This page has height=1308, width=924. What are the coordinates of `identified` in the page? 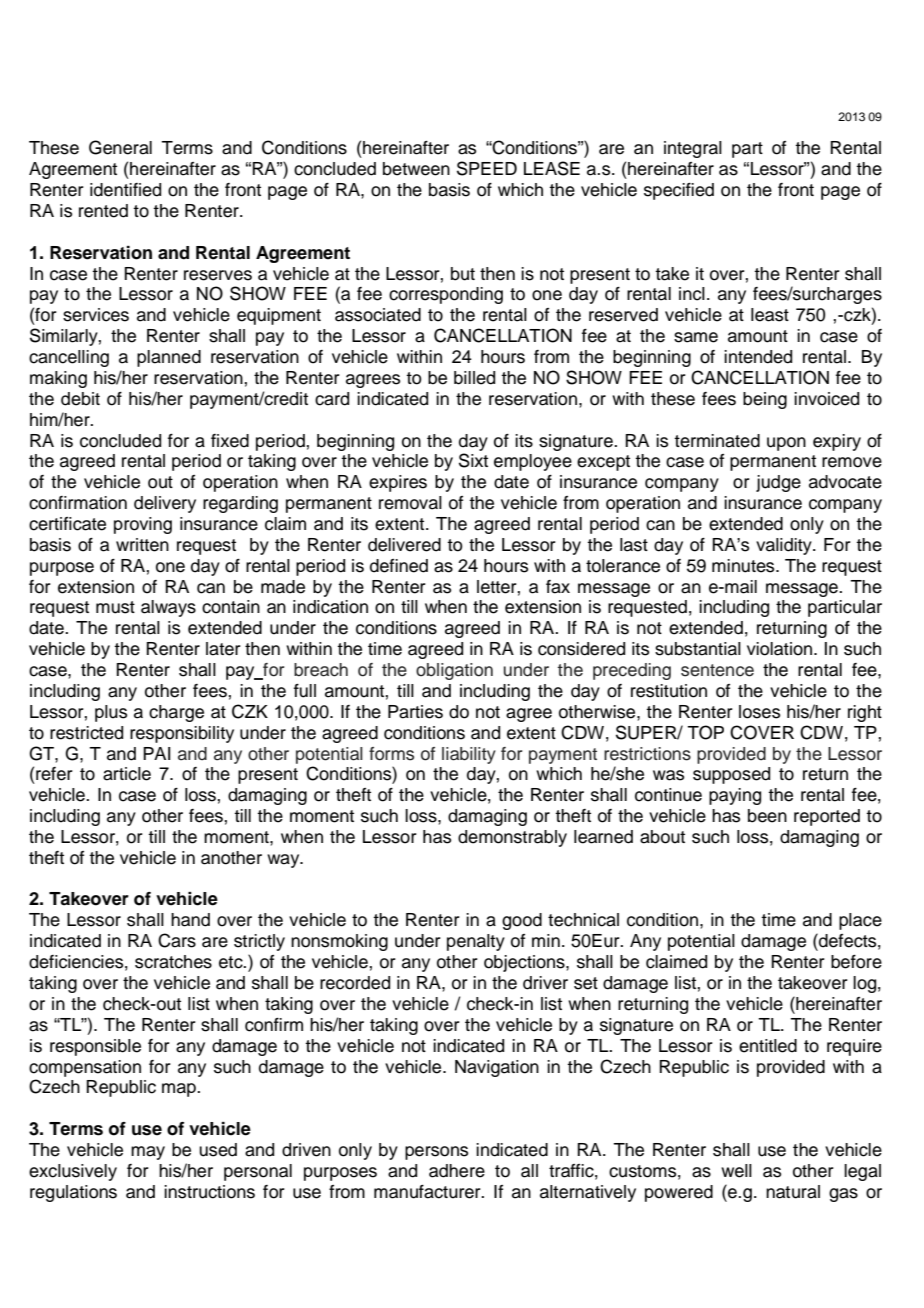 It's located at (125, 190).
